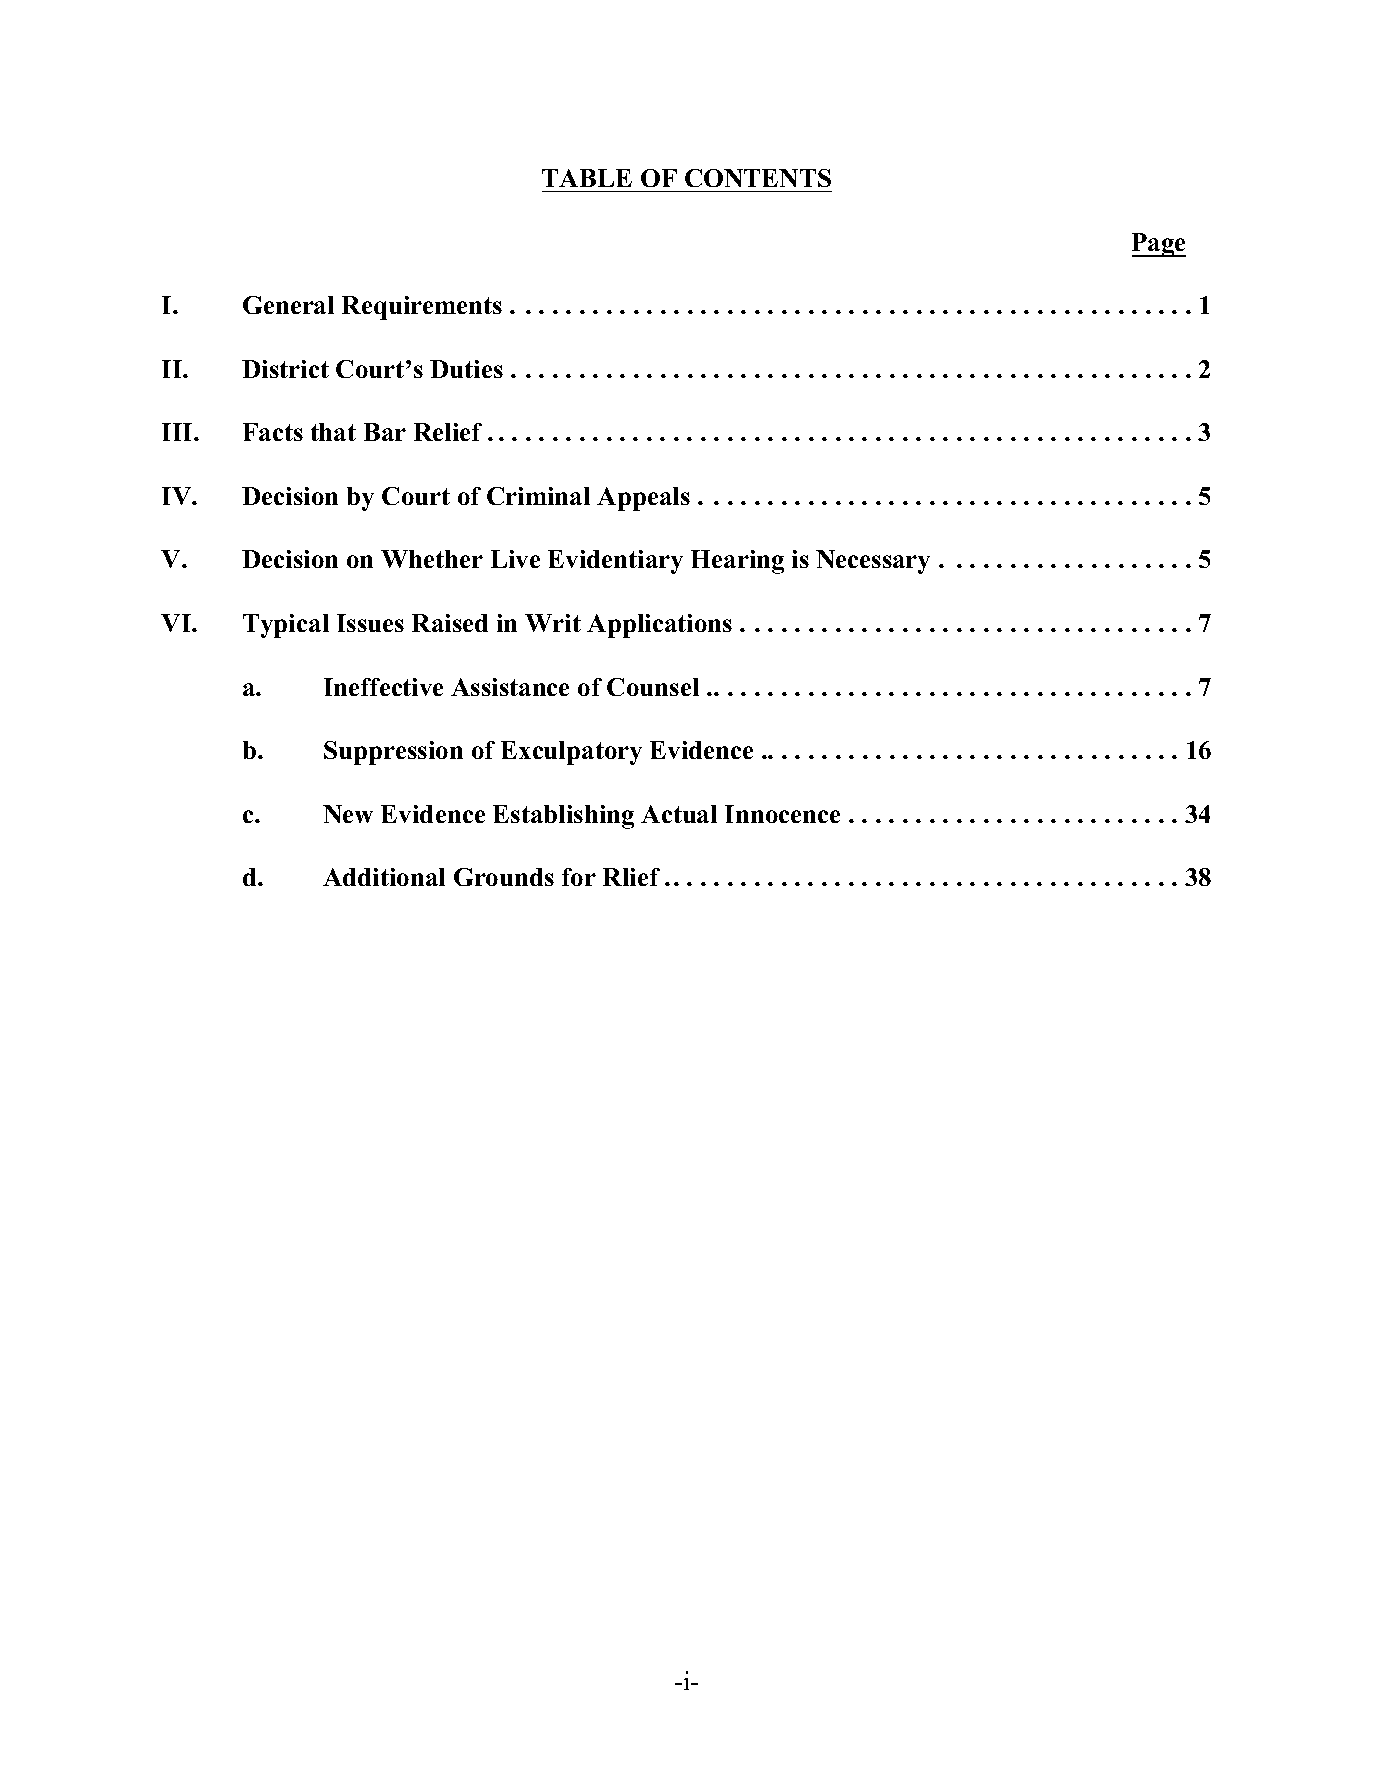 Image resolution: width=1374 pixels, height=1778 pixels. I want to click on CONTENTS, so click(758, 178).
